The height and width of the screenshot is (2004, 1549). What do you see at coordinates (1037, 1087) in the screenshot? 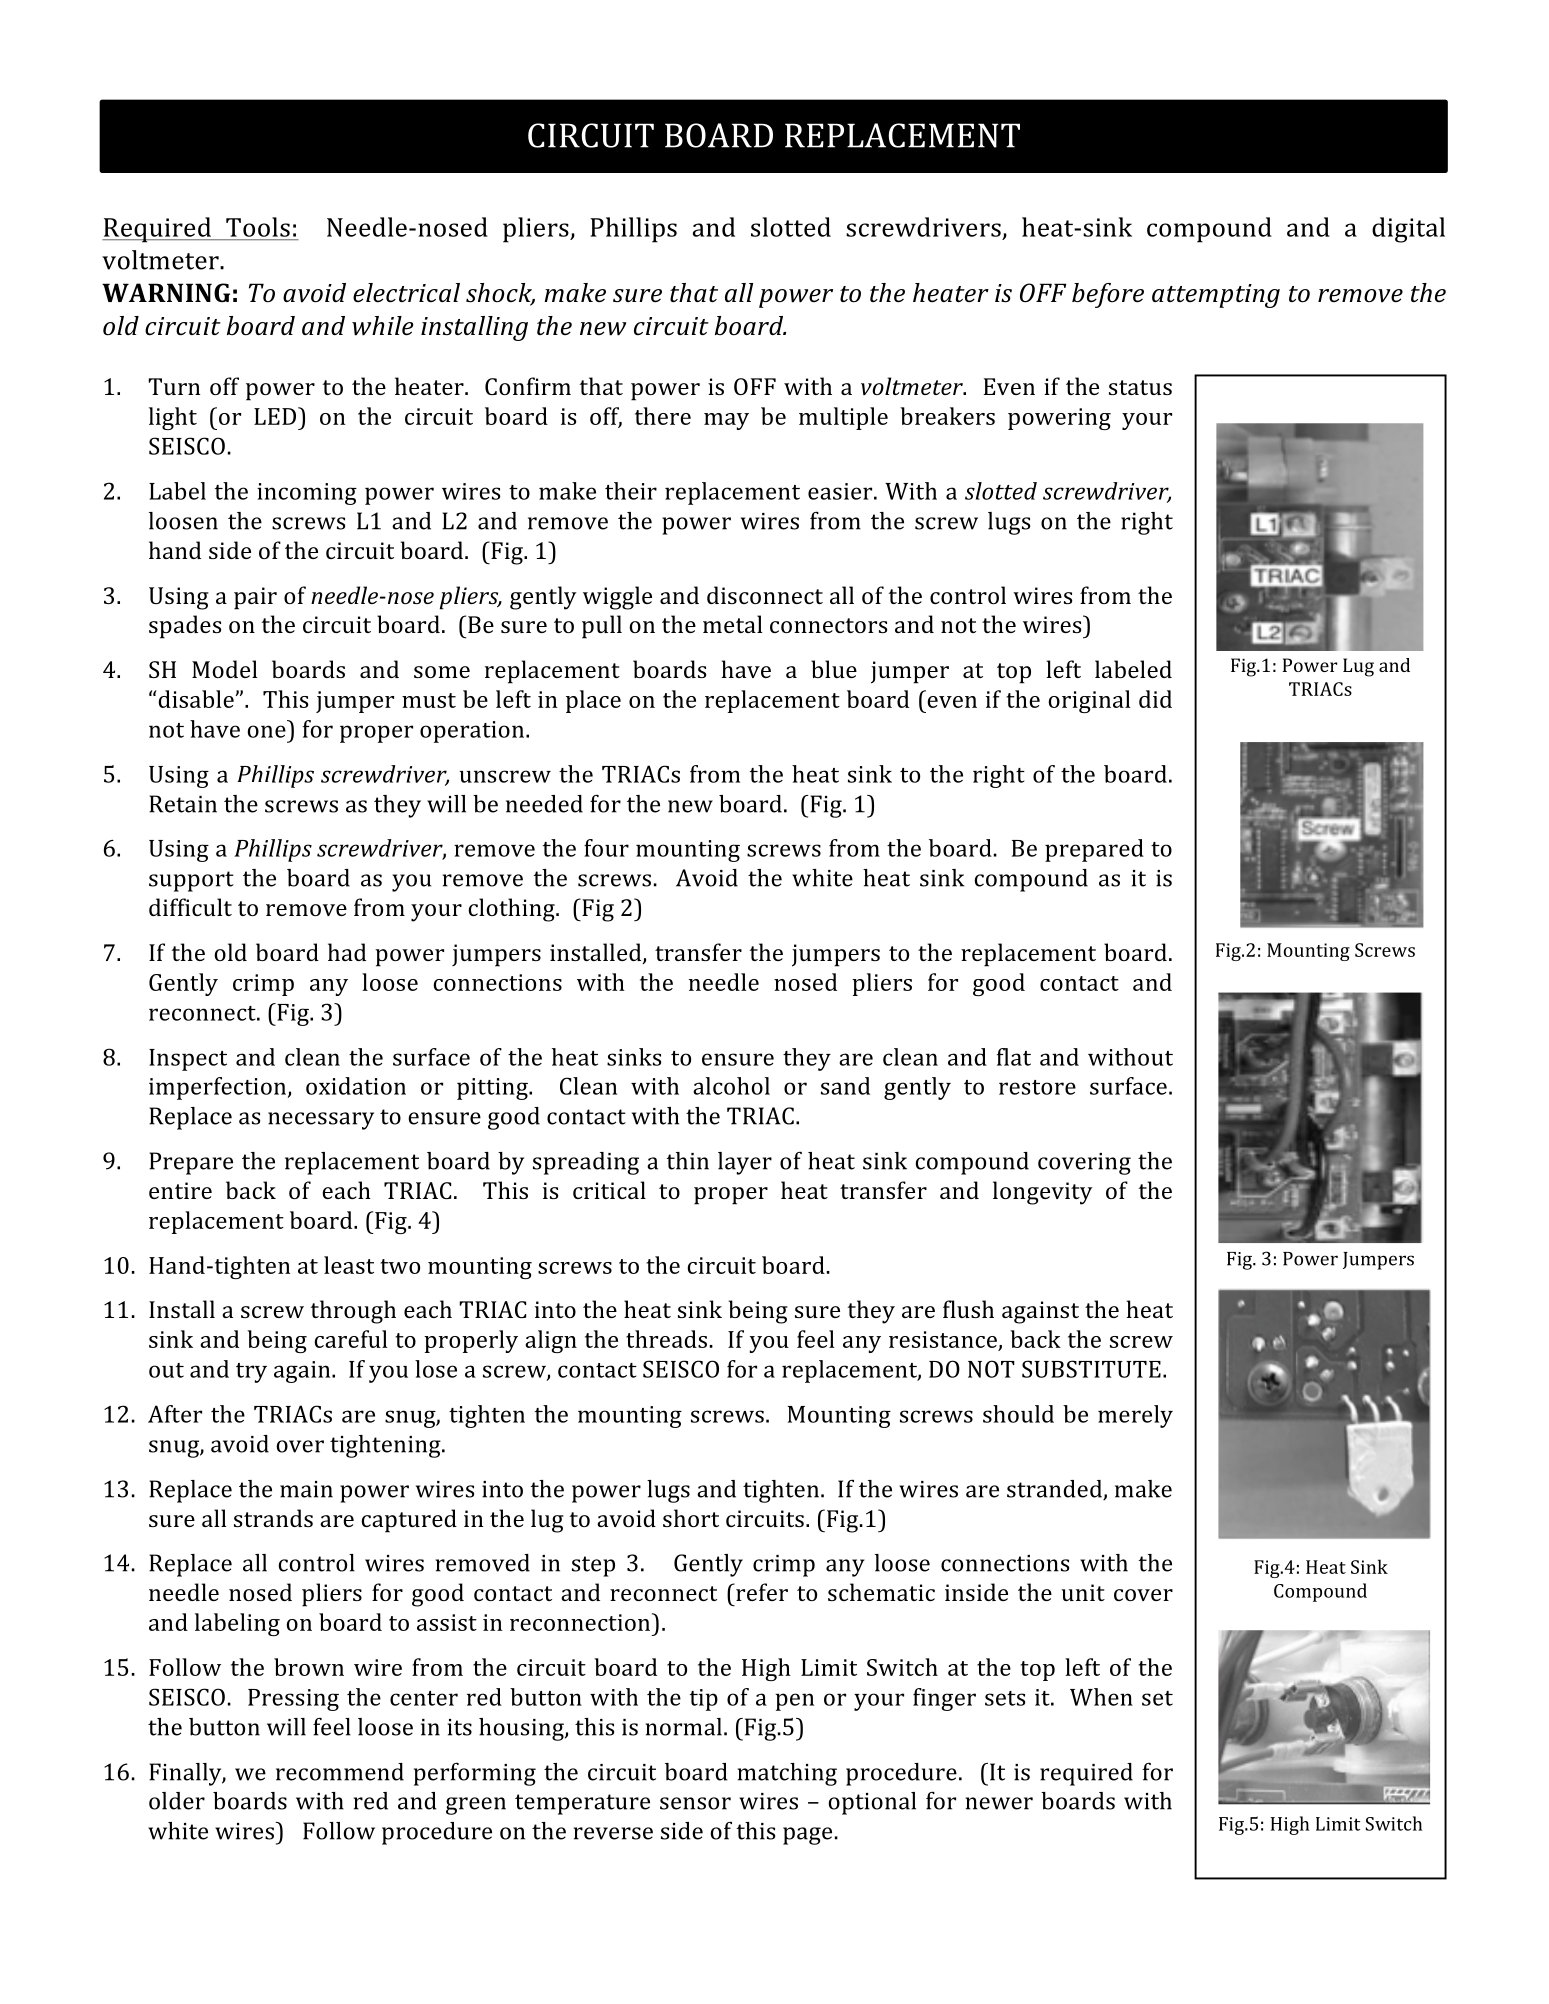
I see `restore` at bounding box center [1037, 1087].
